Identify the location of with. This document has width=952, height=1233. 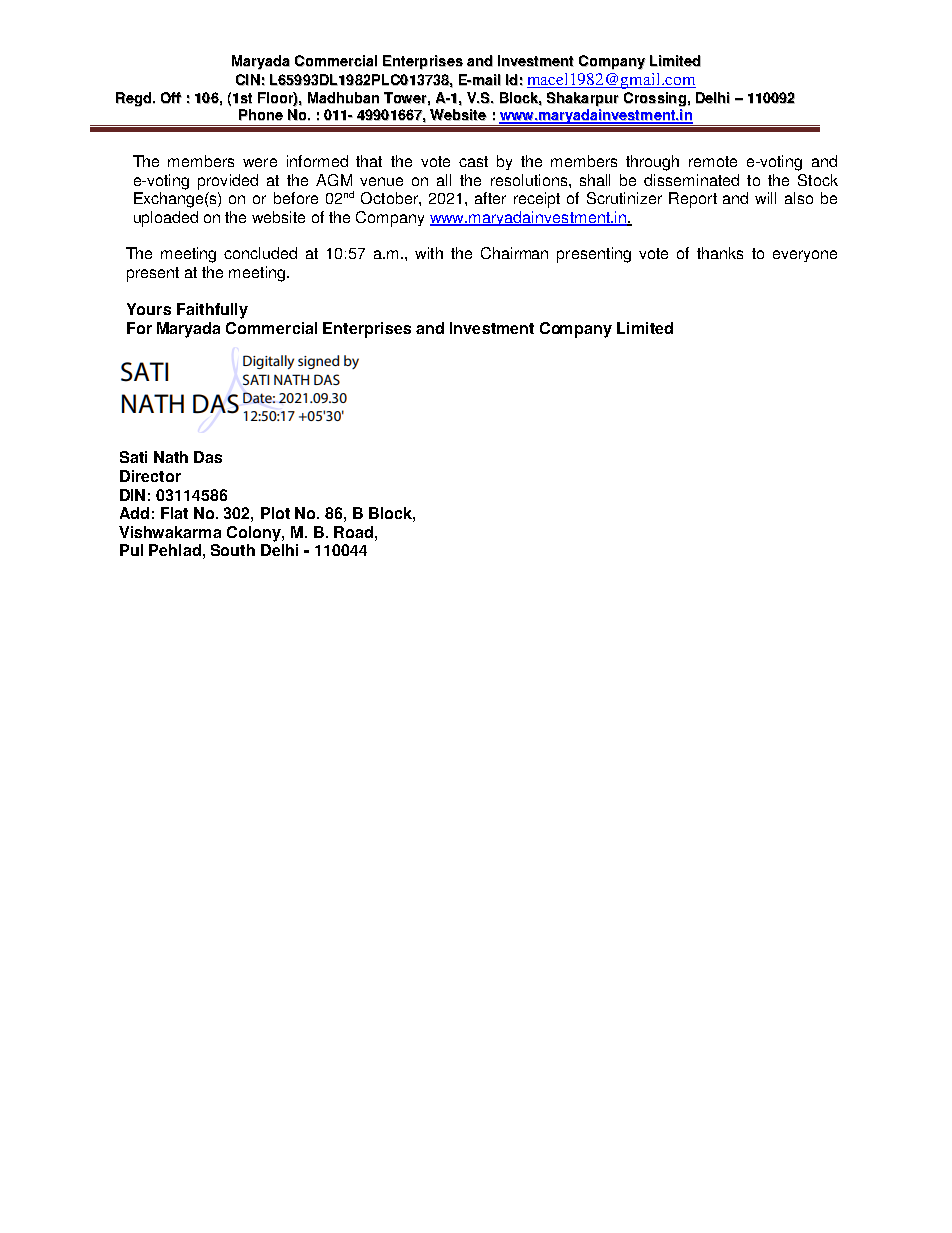
(429, 253).
